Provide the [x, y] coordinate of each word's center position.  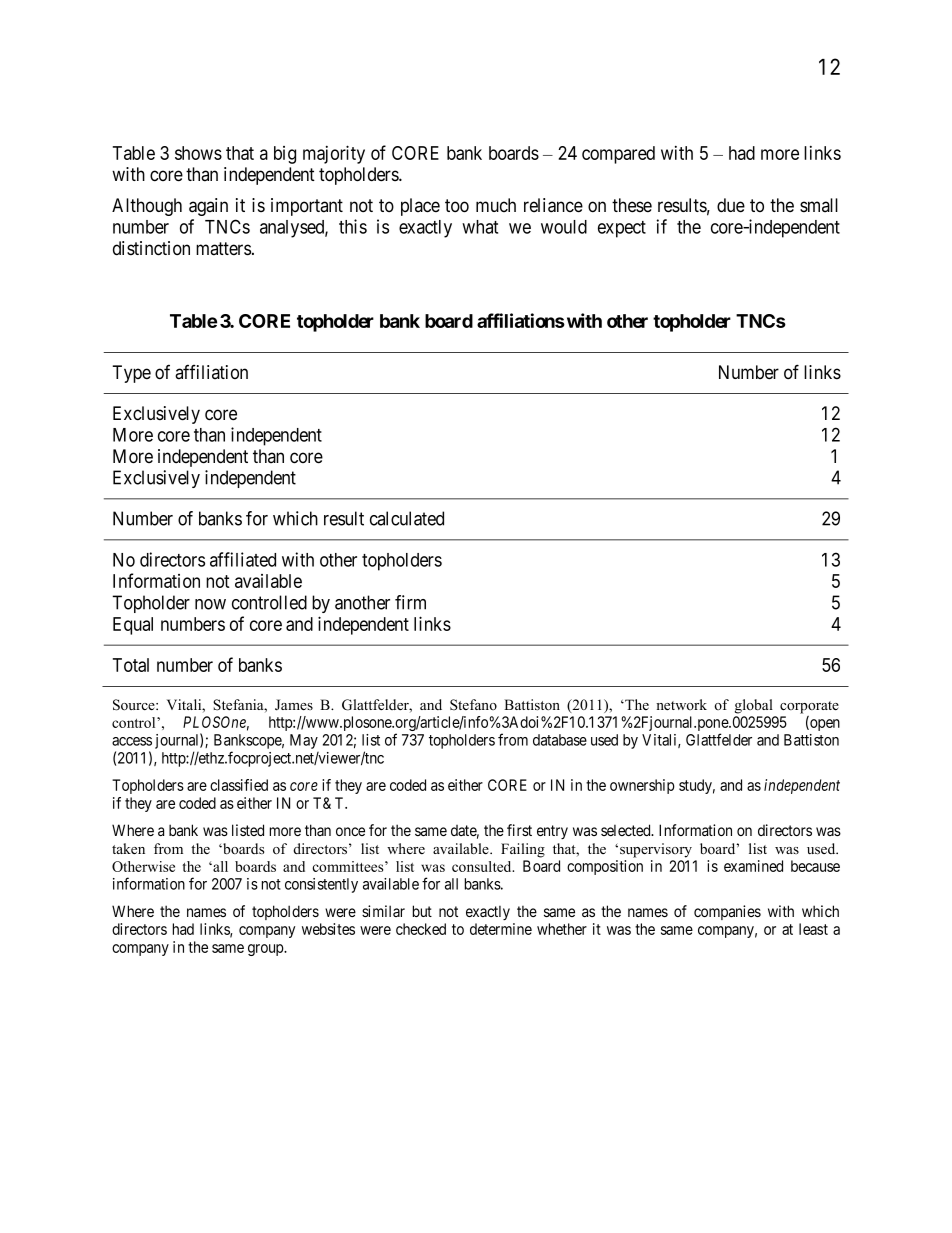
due [731, 205]
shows [198, 153]
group [266, 950]
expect [622, 229]
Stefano [473, 705]
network [681, 704]
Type [131, 374]
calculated [407, 518]
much [496, 205]
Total [131, 665]
